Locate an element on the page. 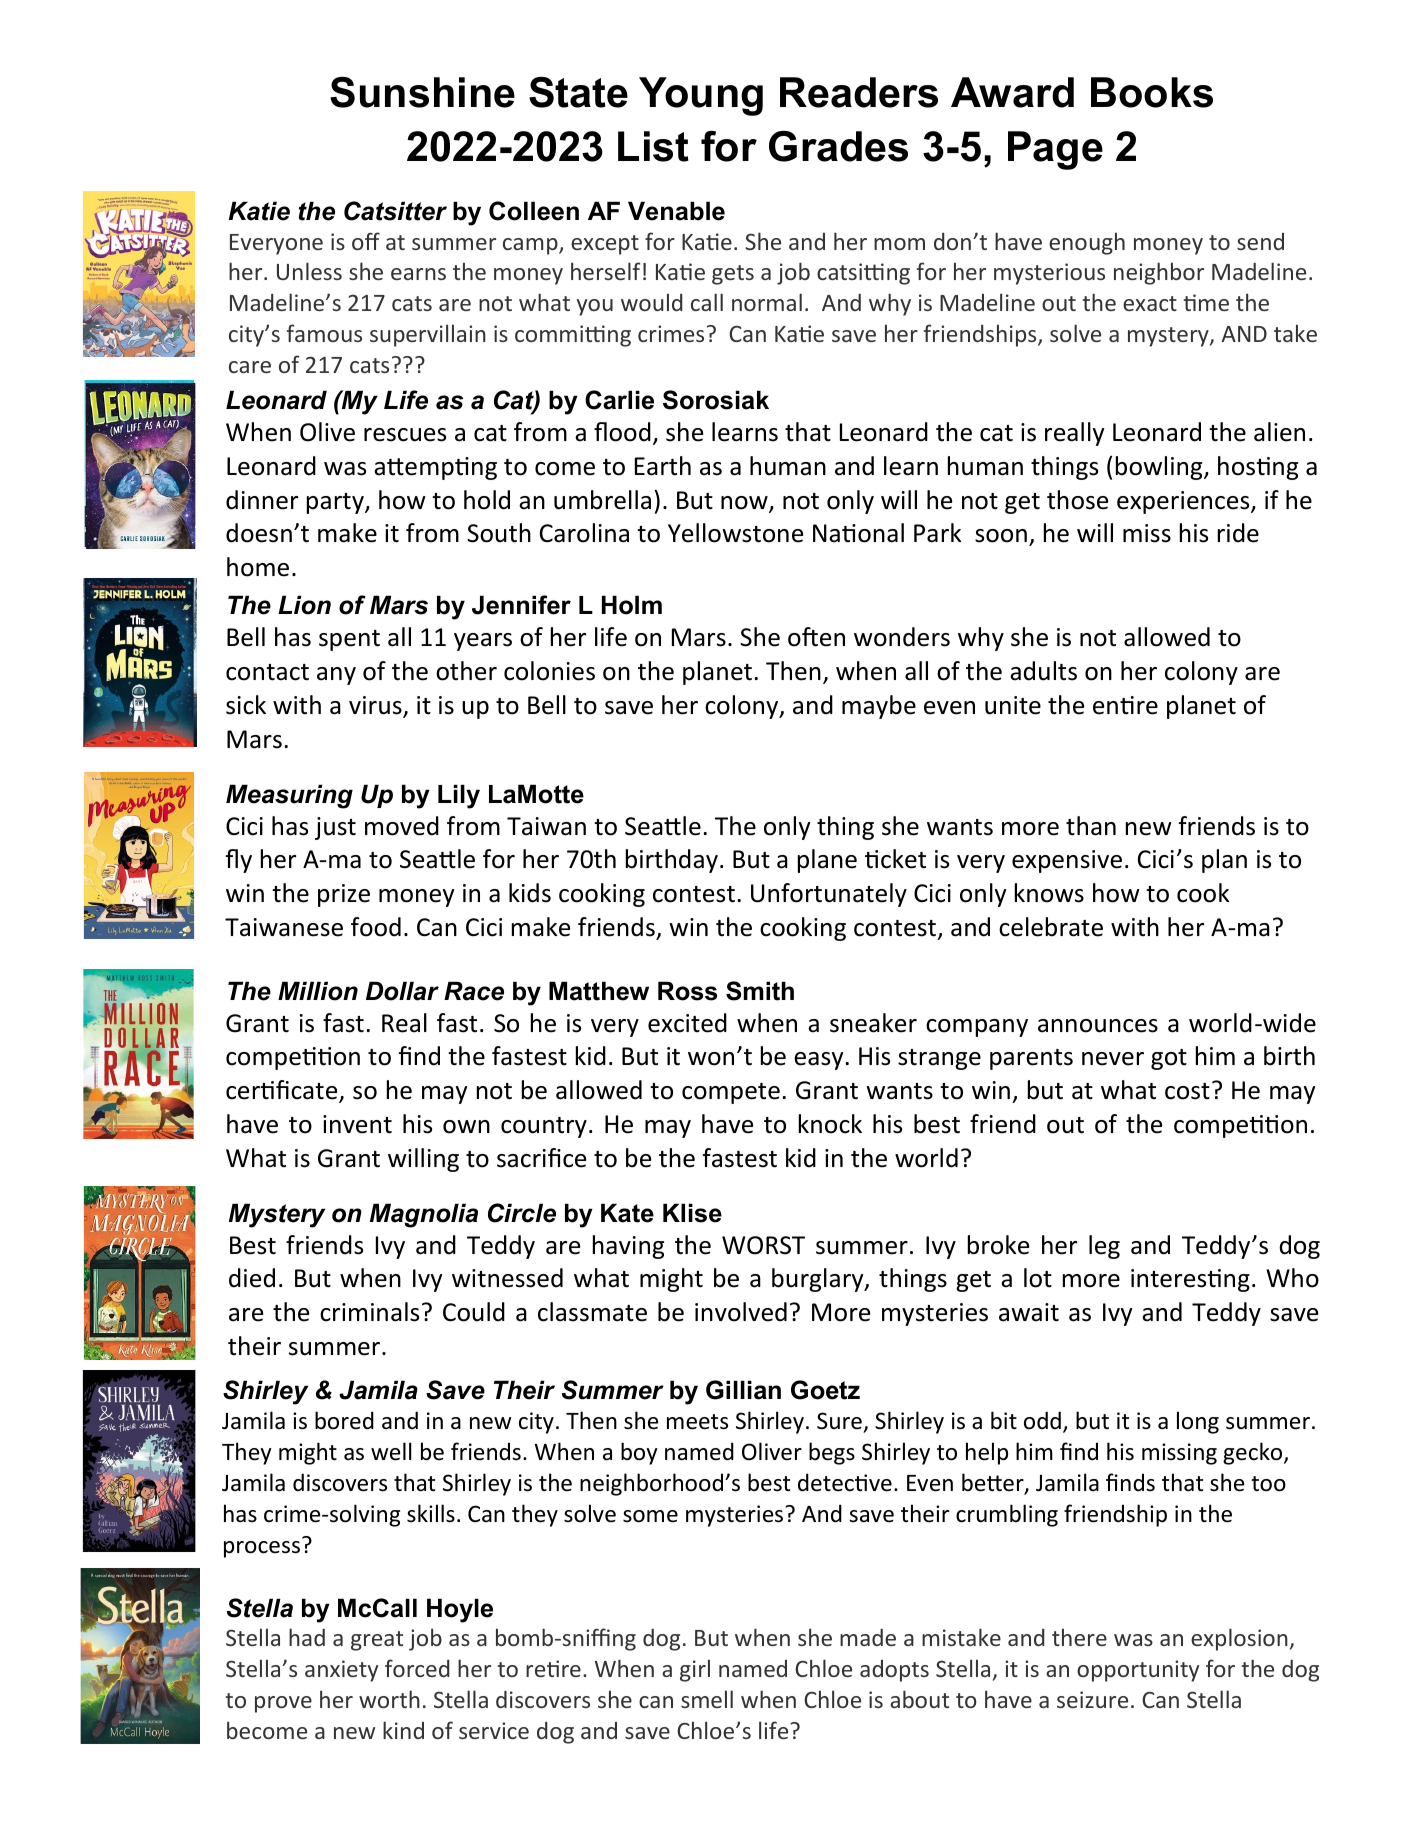 This page has width=1410, height=1825. Yellowstone is located at coordinates (735, 533).
